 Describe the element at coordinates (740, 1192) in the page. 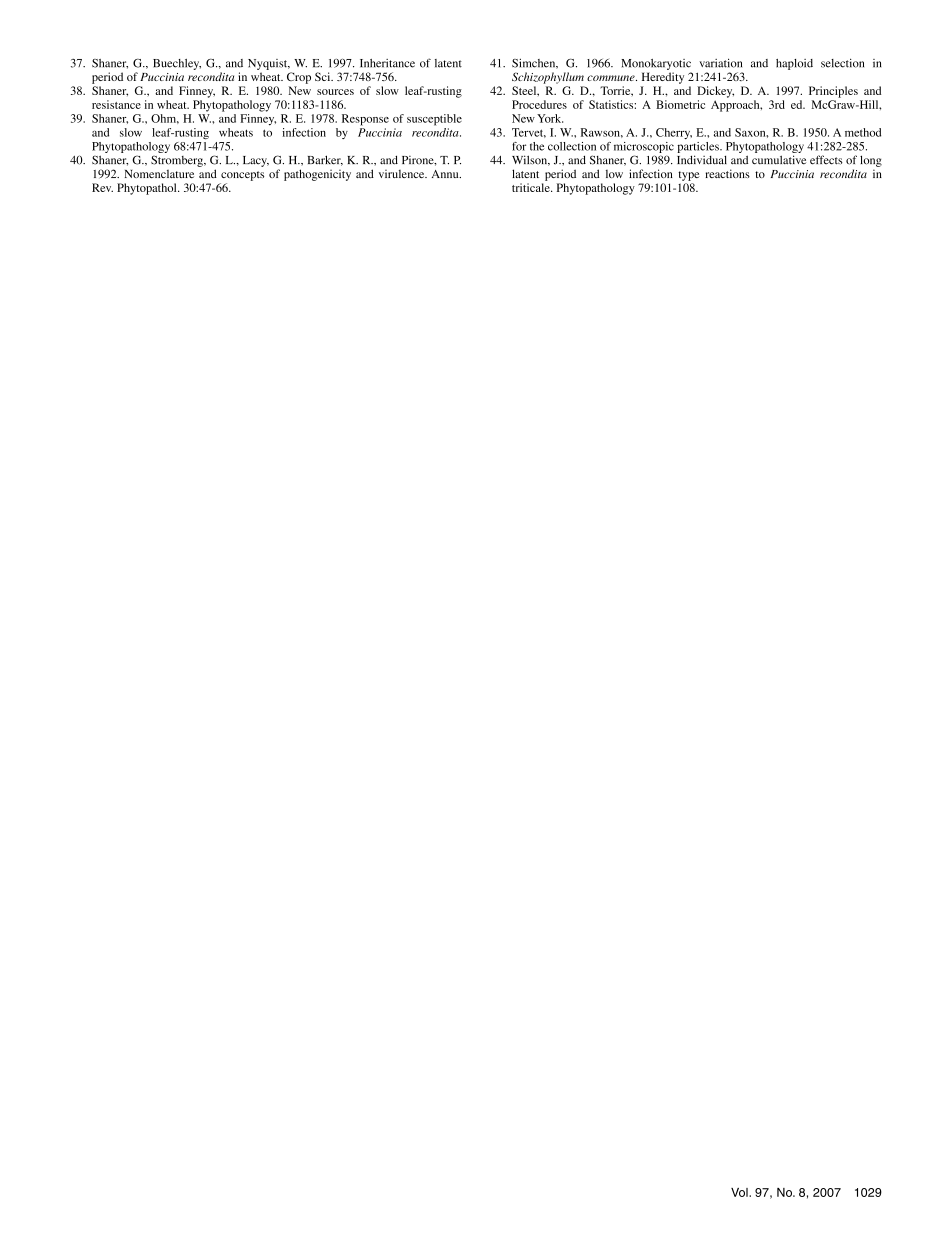

I see `Vol` at that location.
